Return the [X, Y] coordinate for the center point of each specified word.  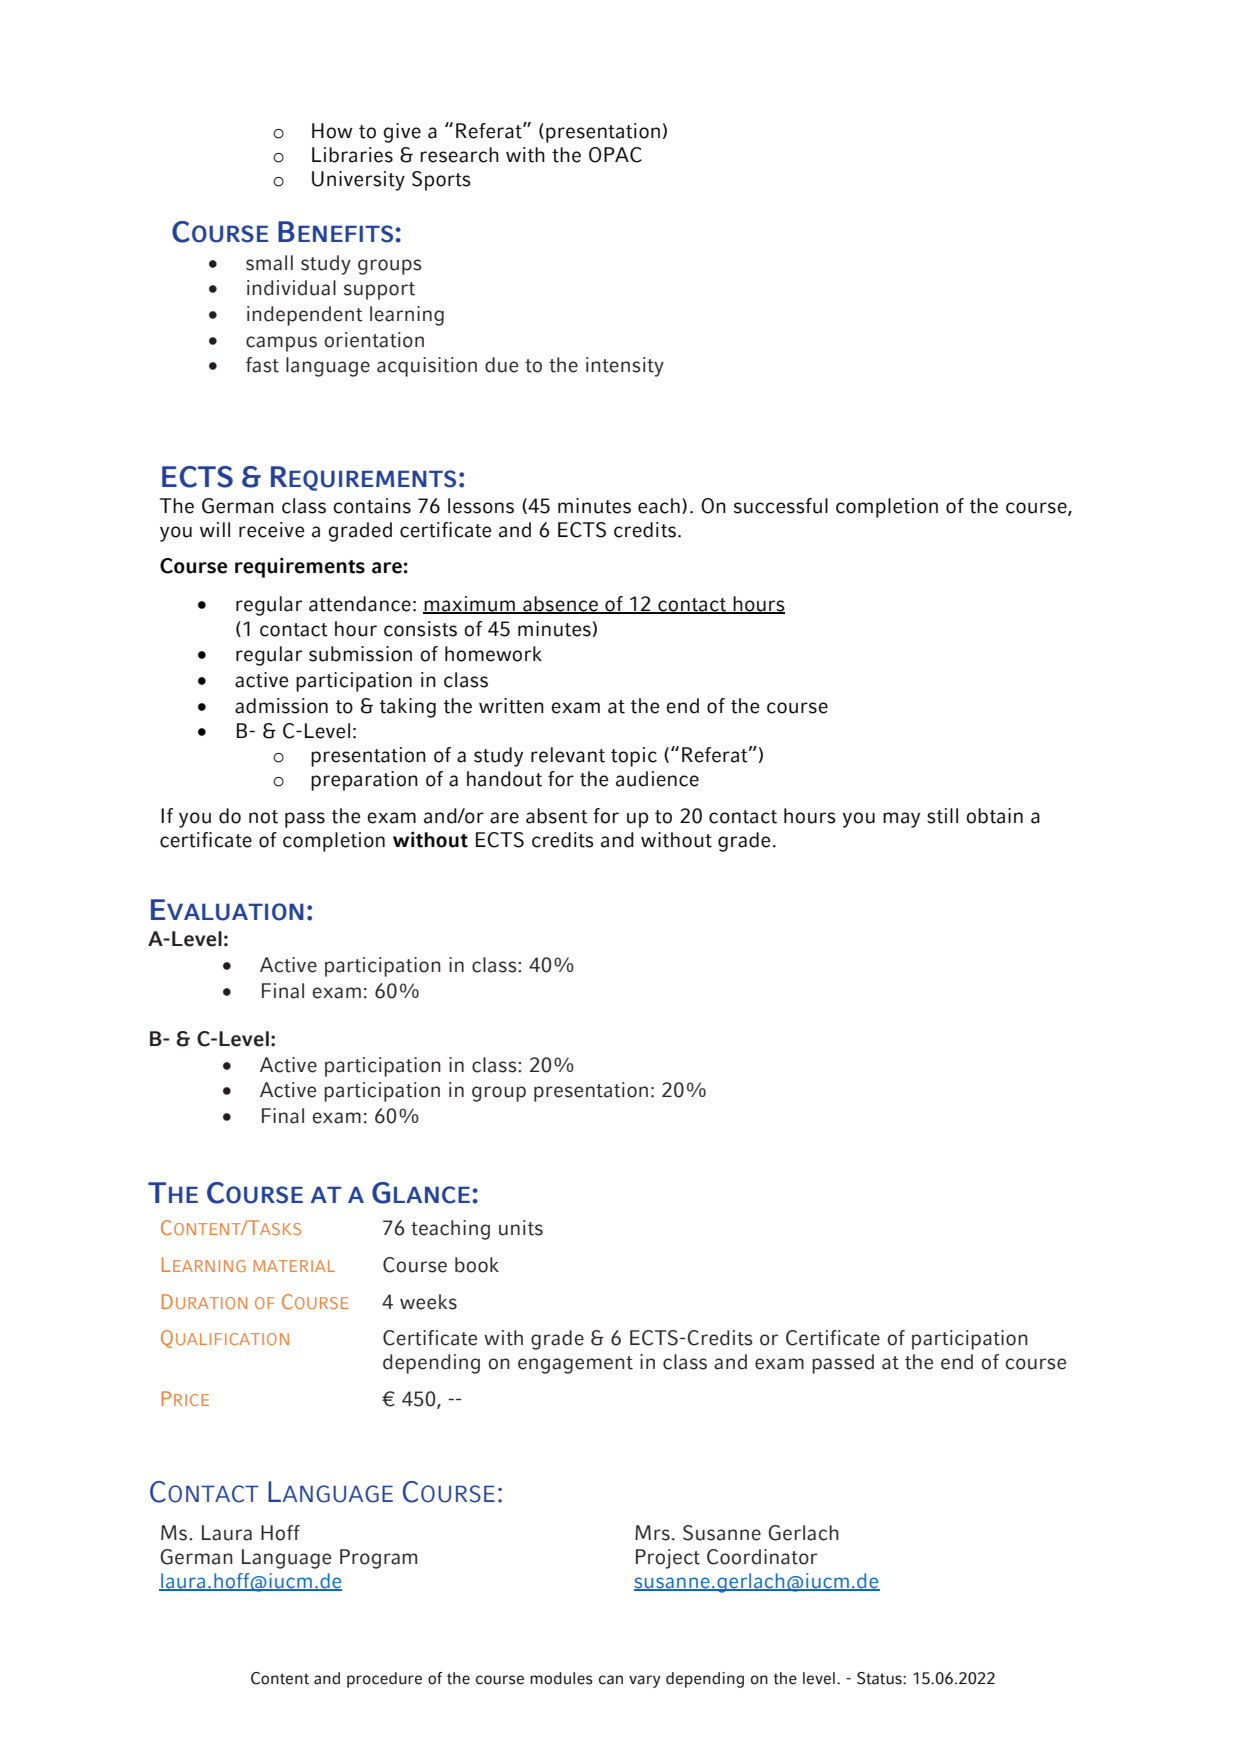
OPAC [615, 155]
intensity [625, 367]
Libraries [352, 155]
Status [880, 1678]
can [611, 1680]
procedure [384, 1680]
